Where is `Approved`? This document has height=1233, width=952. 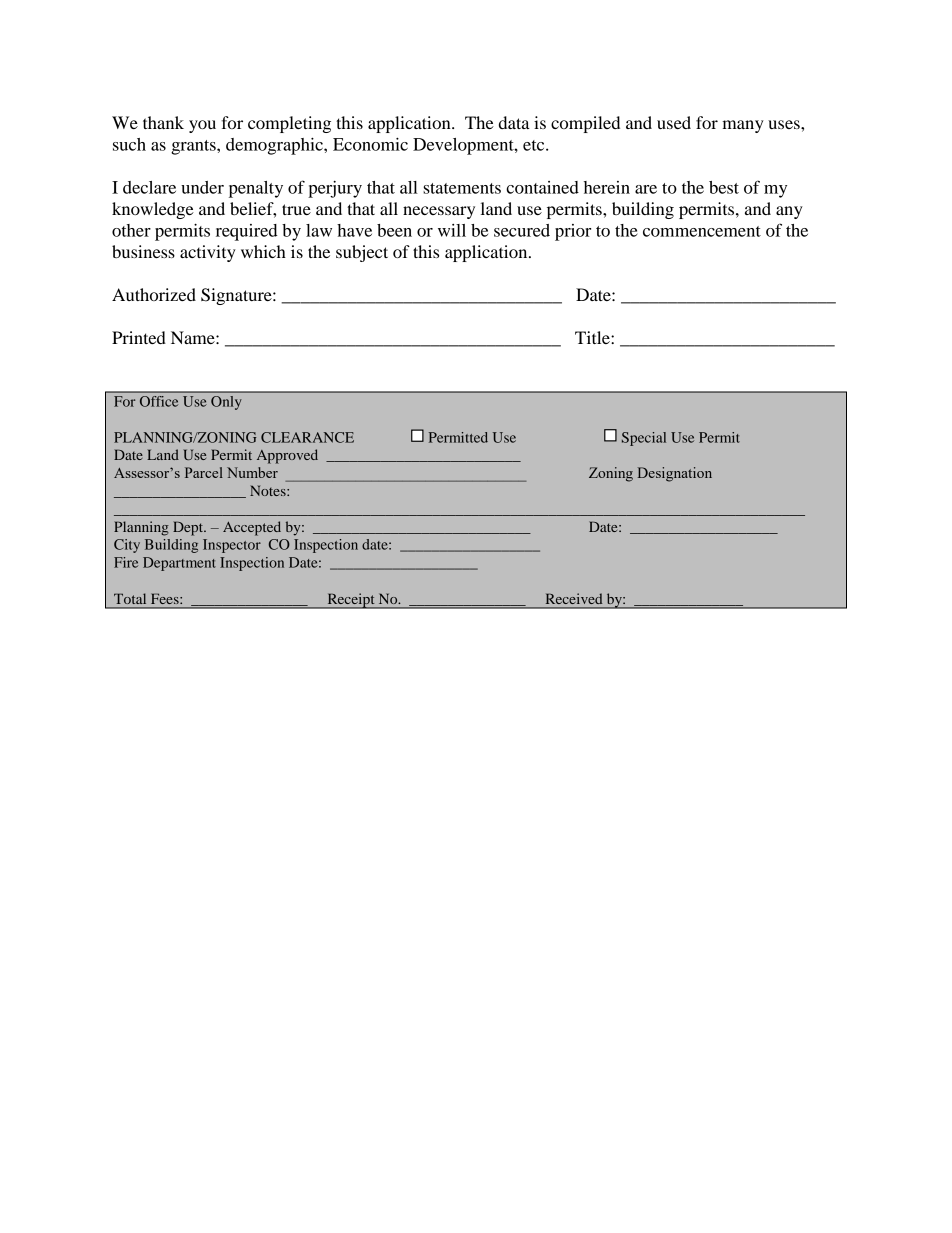
Approved is located at coordinates (287, 456).
